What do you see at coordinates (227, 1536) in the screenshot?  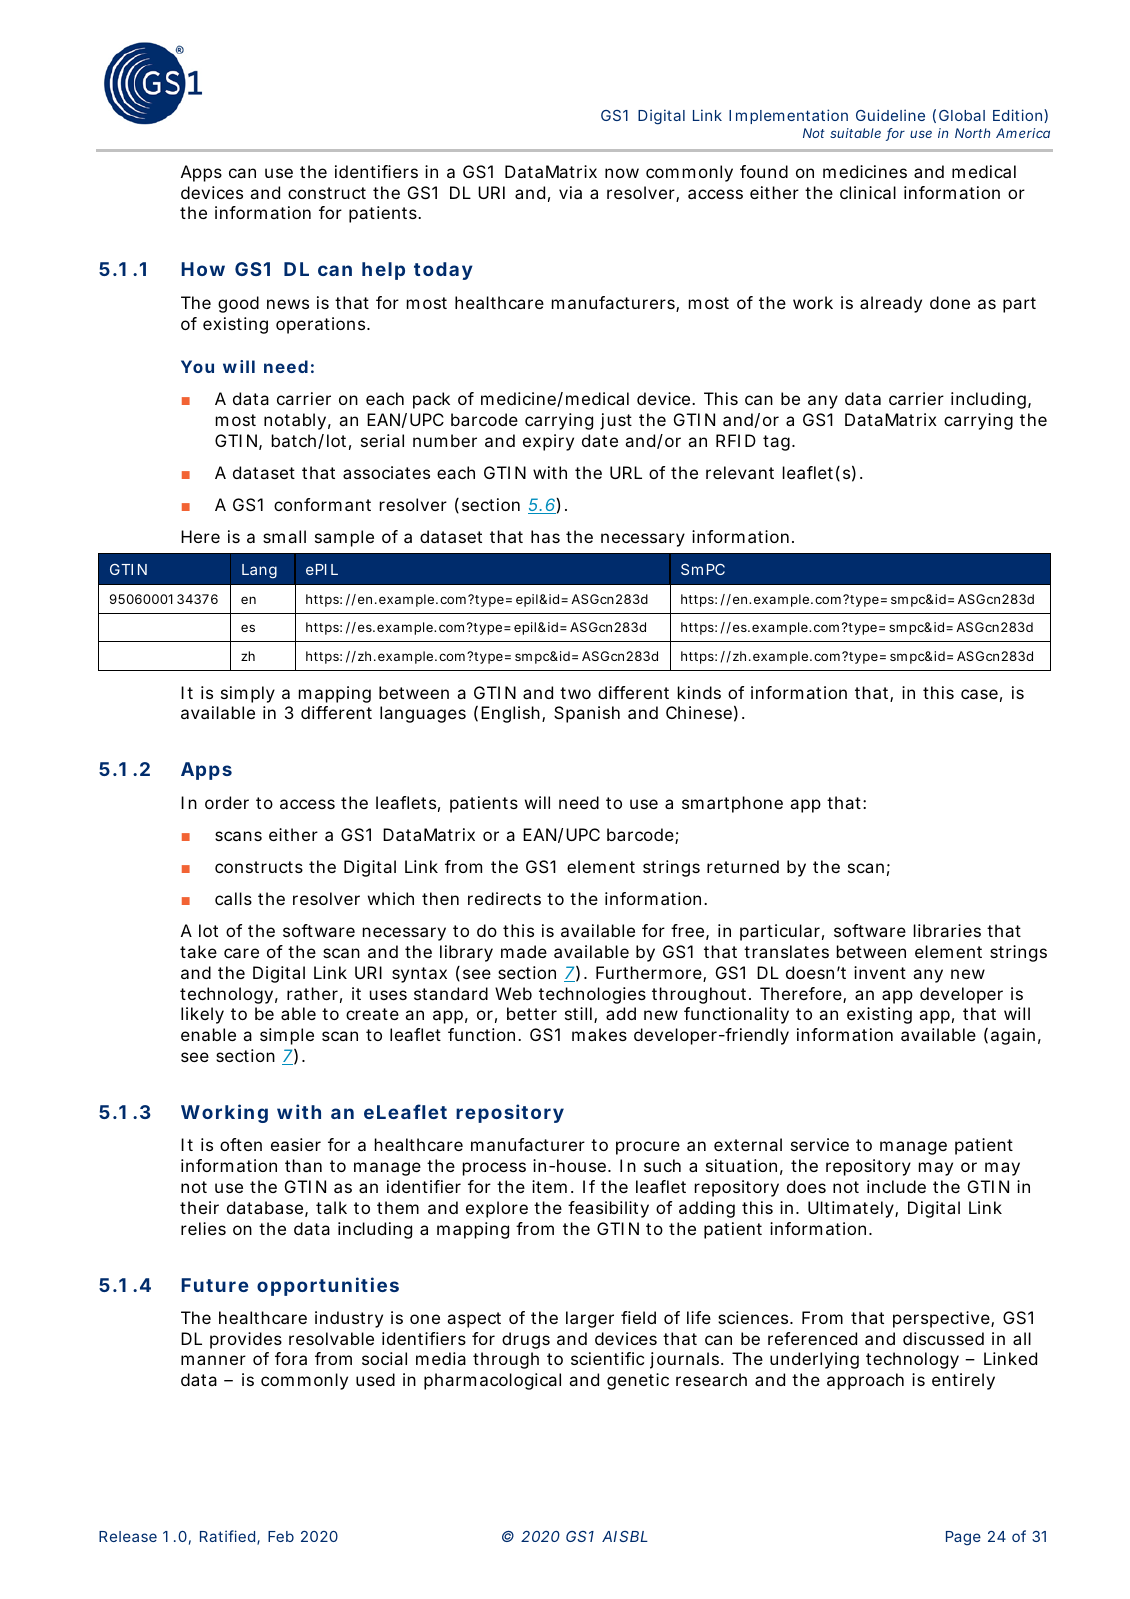 I see `Ratified` at bounding box center [227, 1536].
